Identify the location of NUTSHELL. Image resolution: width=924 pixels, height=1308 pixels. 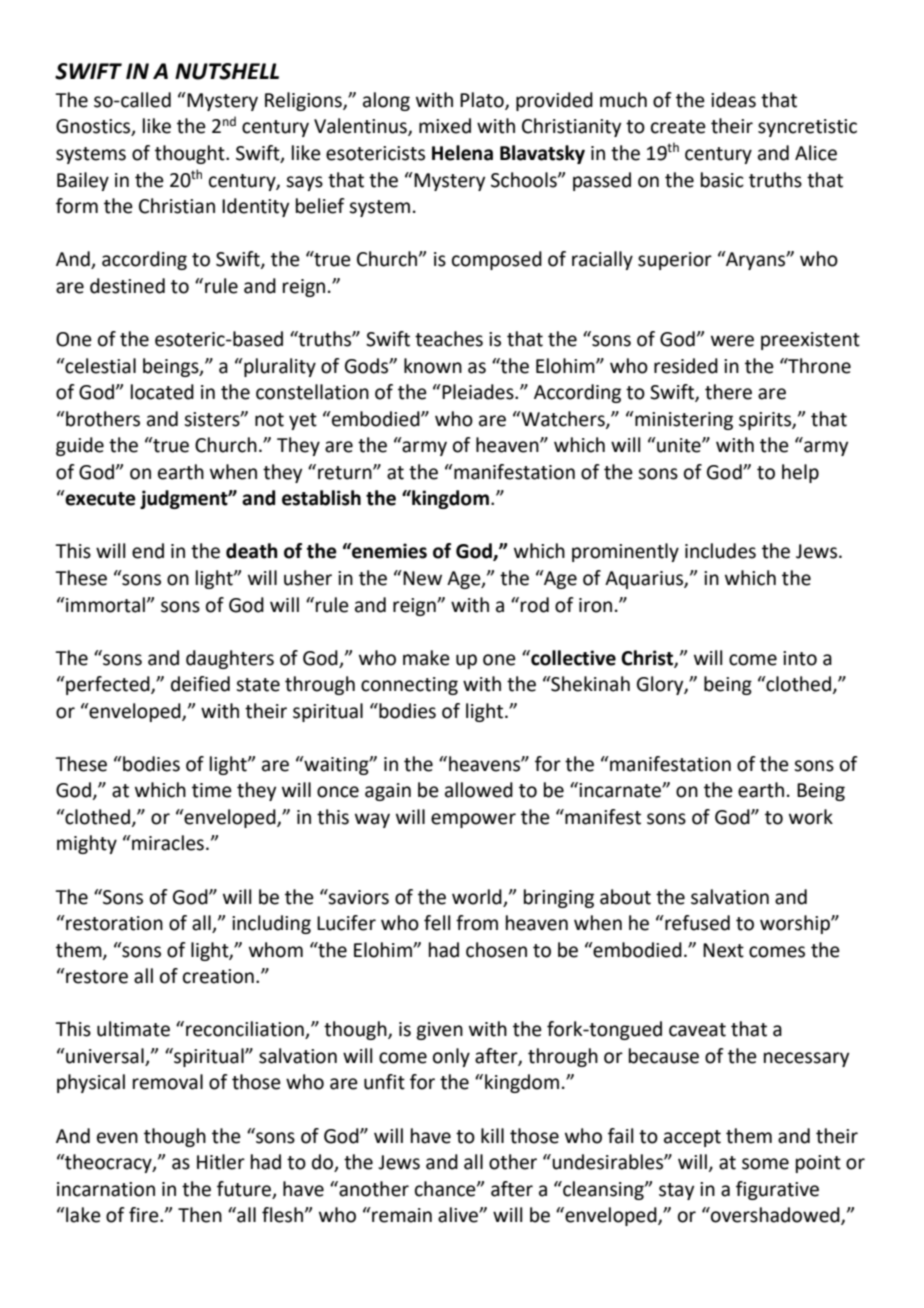
(227, 71).
